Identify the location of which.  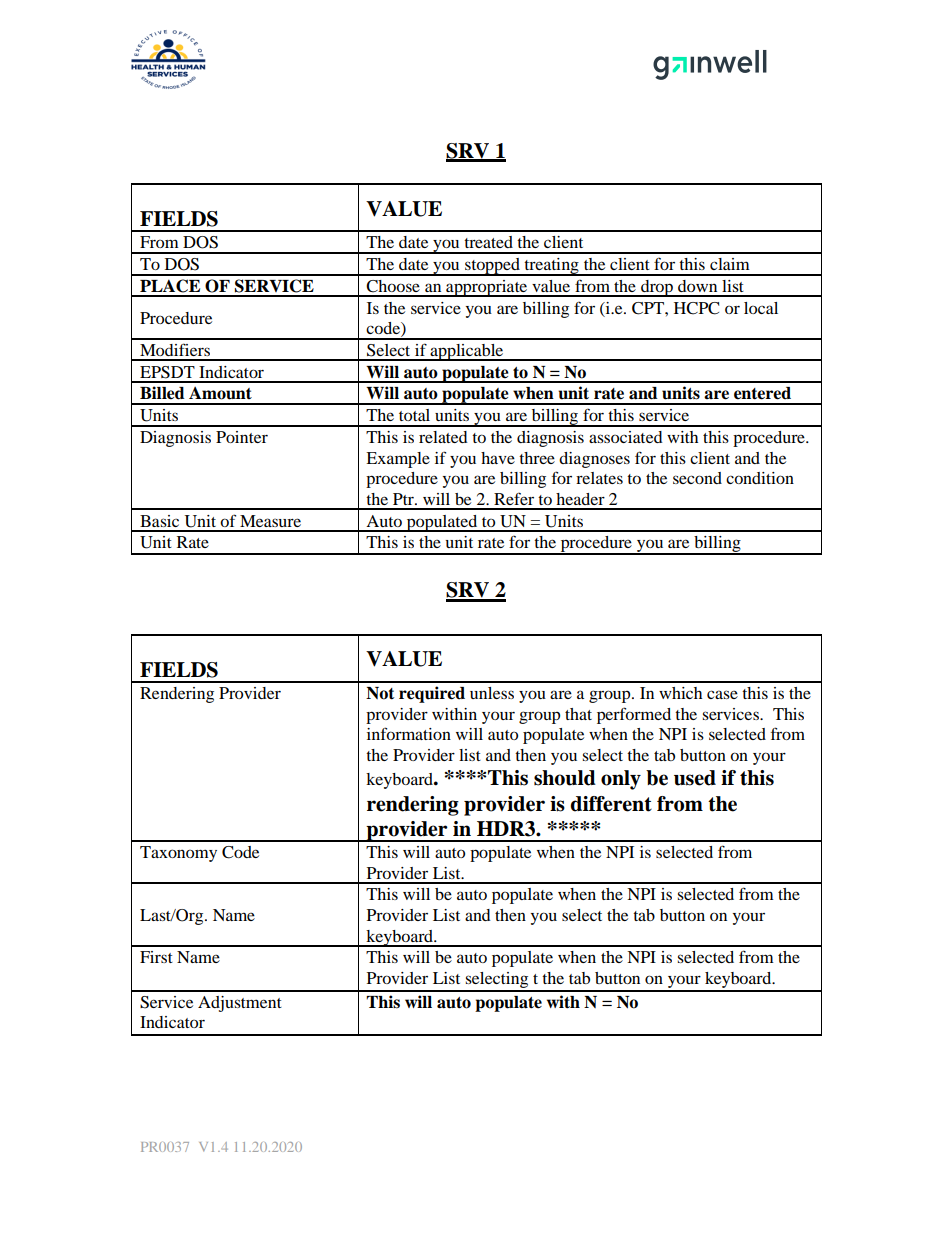
(680, 693).
